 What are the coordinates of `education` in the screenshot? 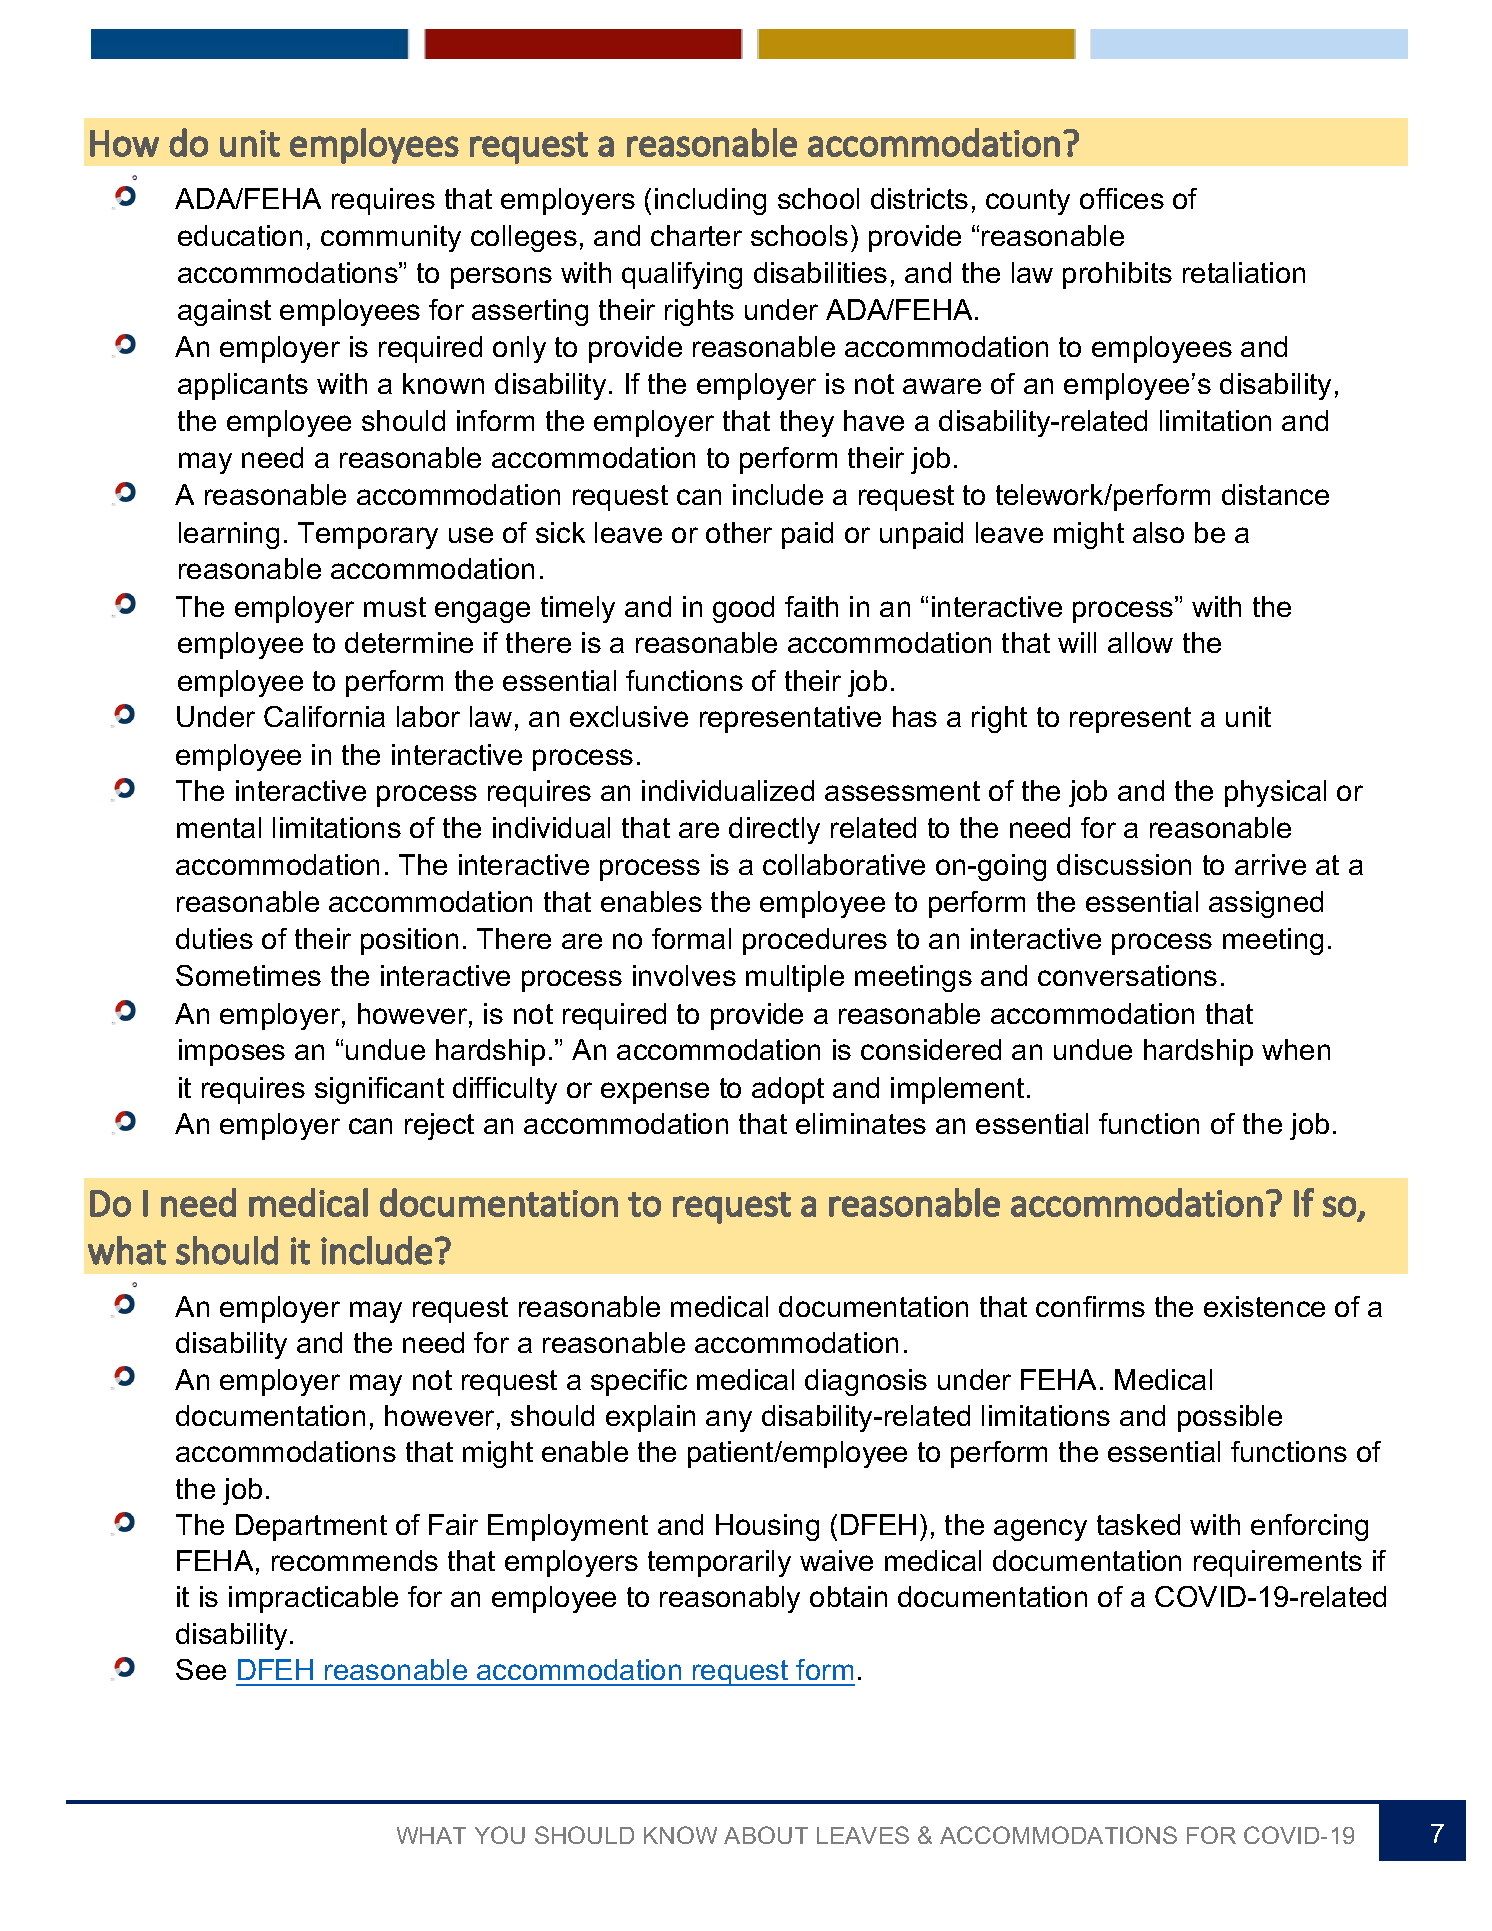 It's located at (240, 235).
